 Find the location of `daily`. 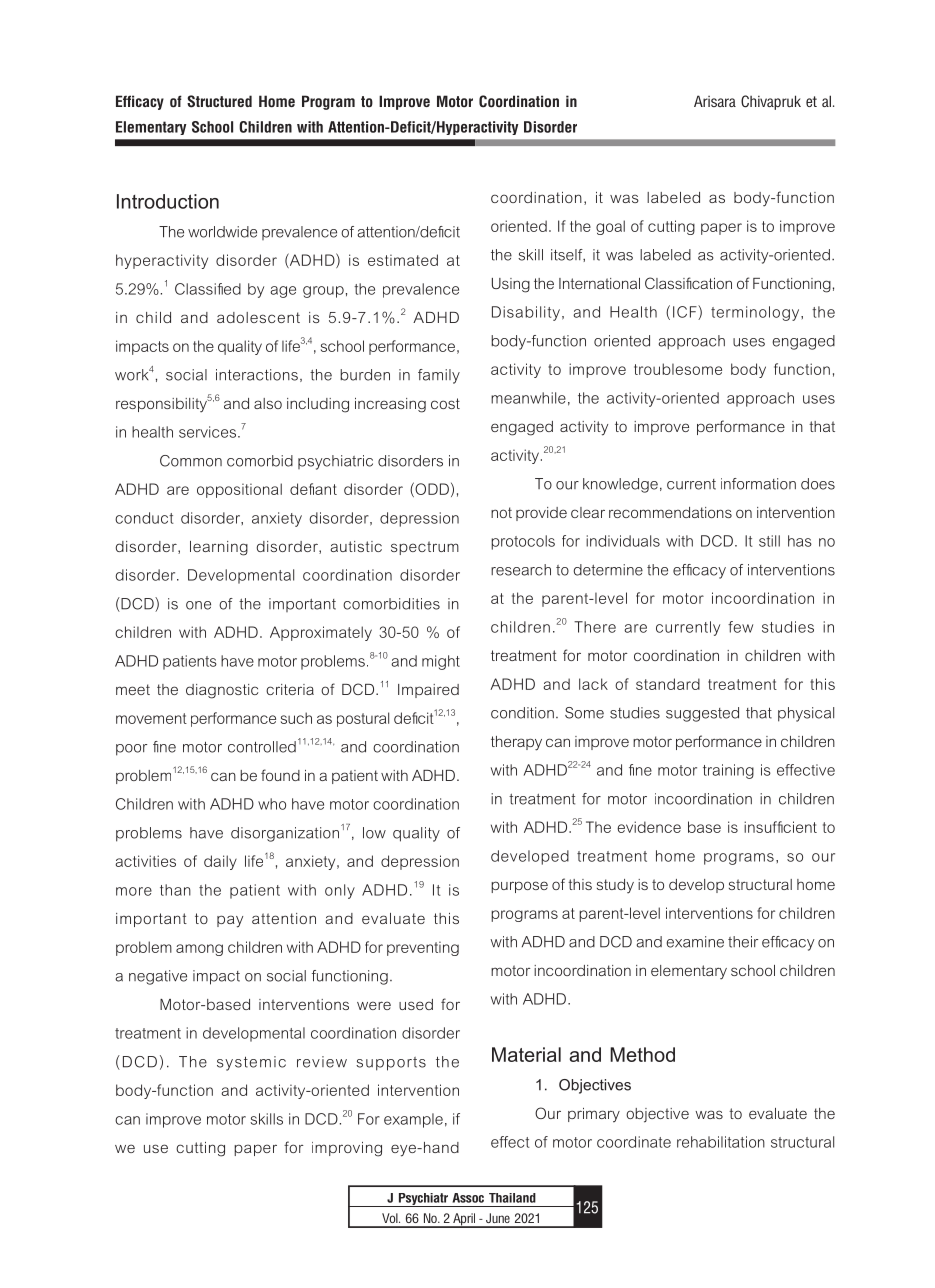

daily is located at coordinates (220, 862).
